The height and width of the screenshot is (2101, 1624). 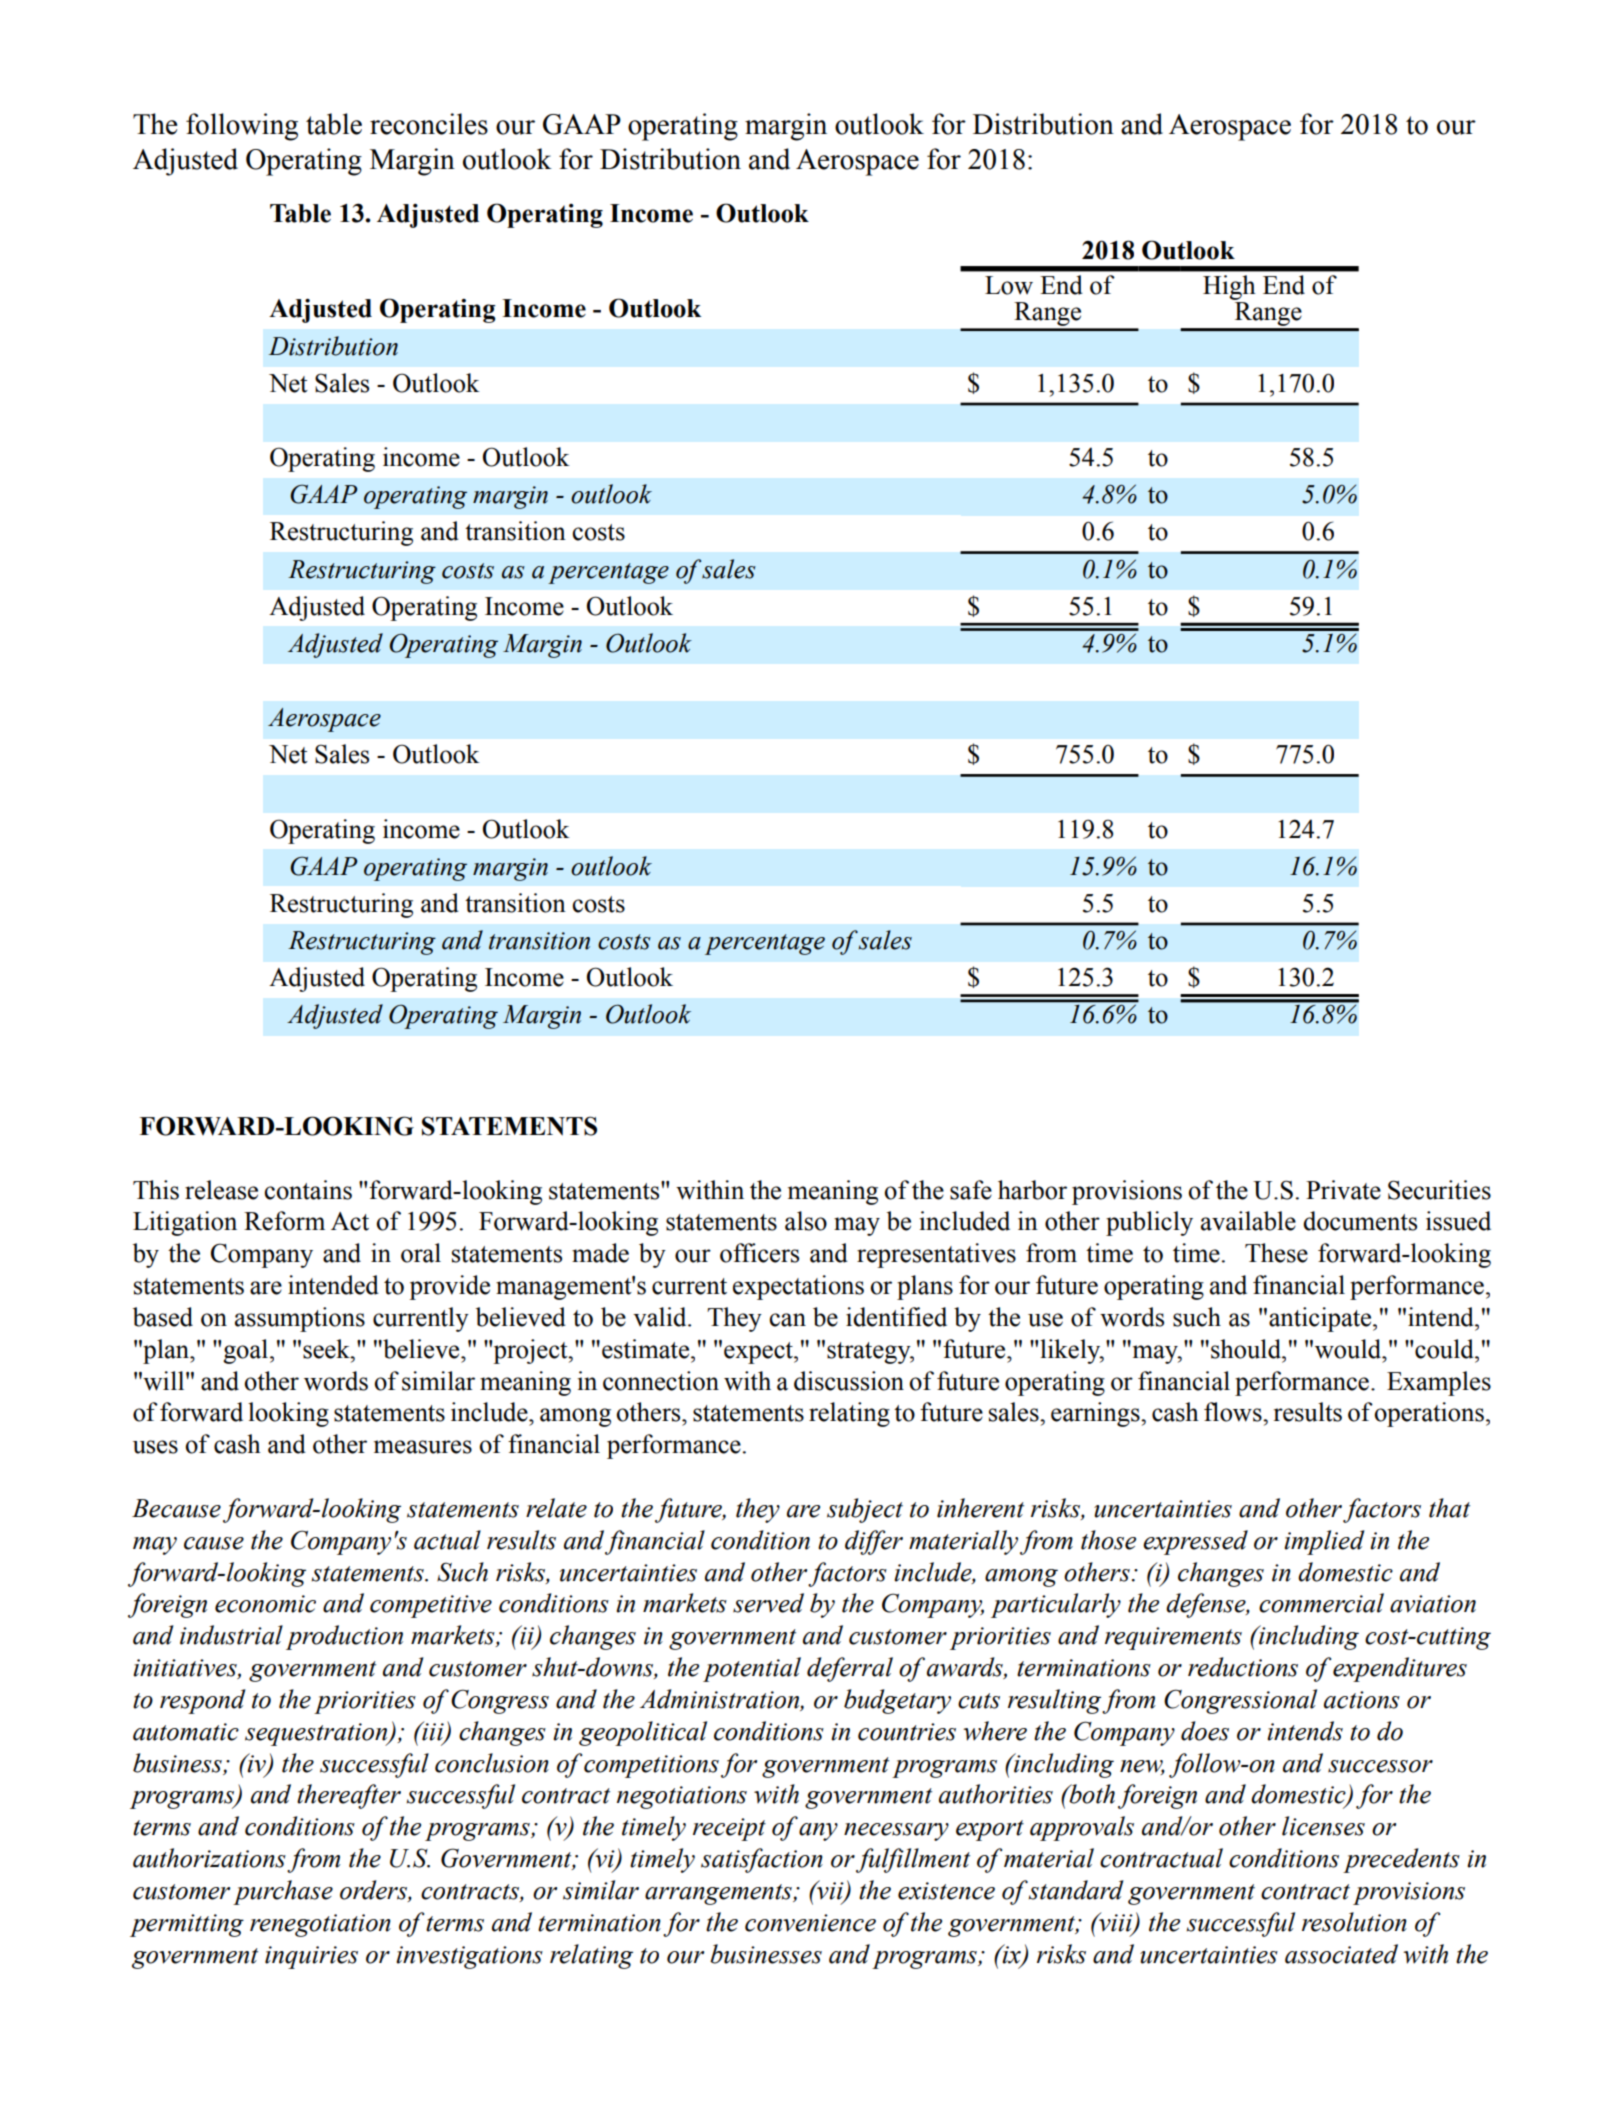 I want to click on contains, so click(x=308, y=1190).
